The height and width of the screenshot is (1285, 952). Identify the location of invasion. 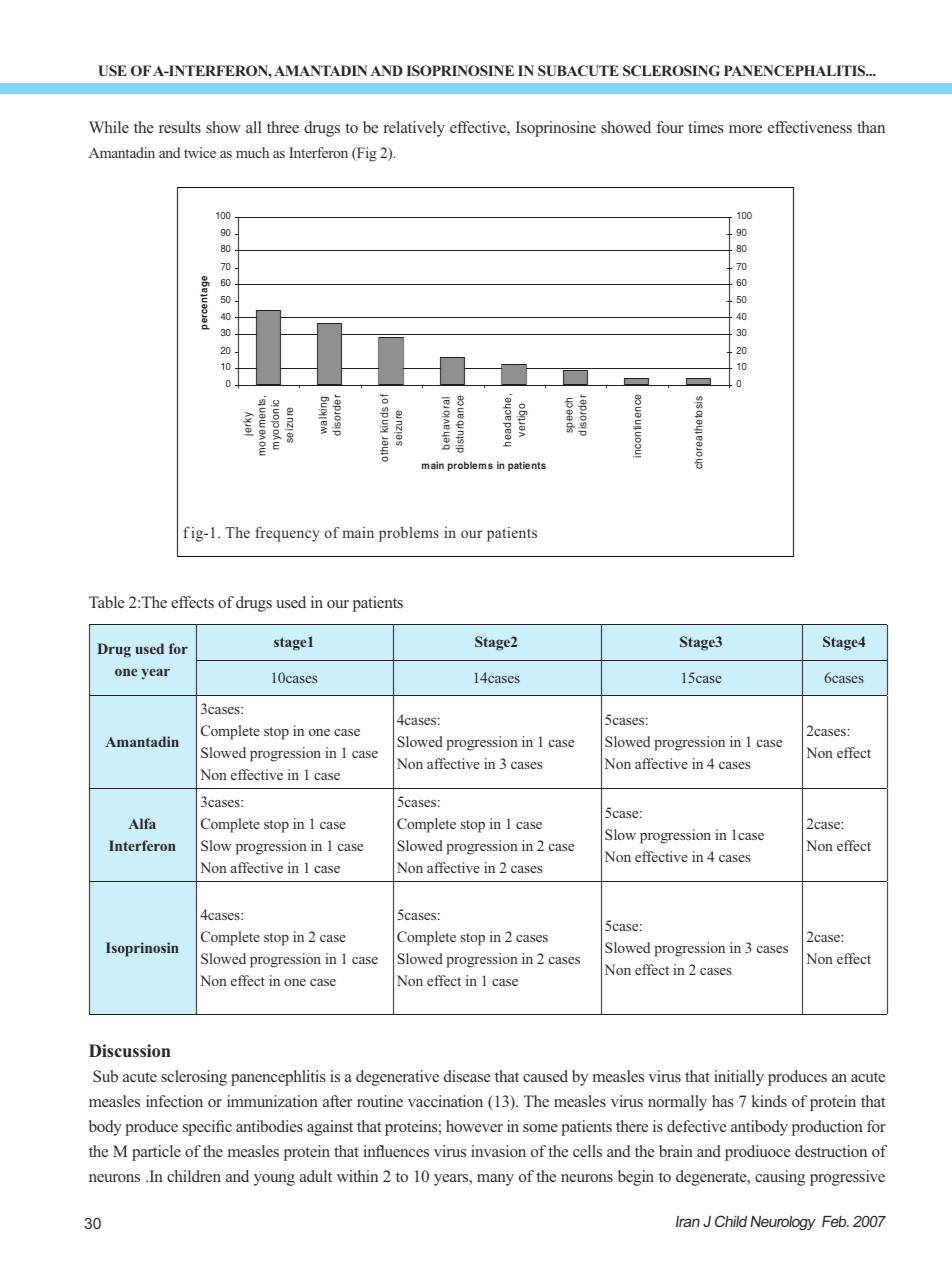
(498, 1151).
